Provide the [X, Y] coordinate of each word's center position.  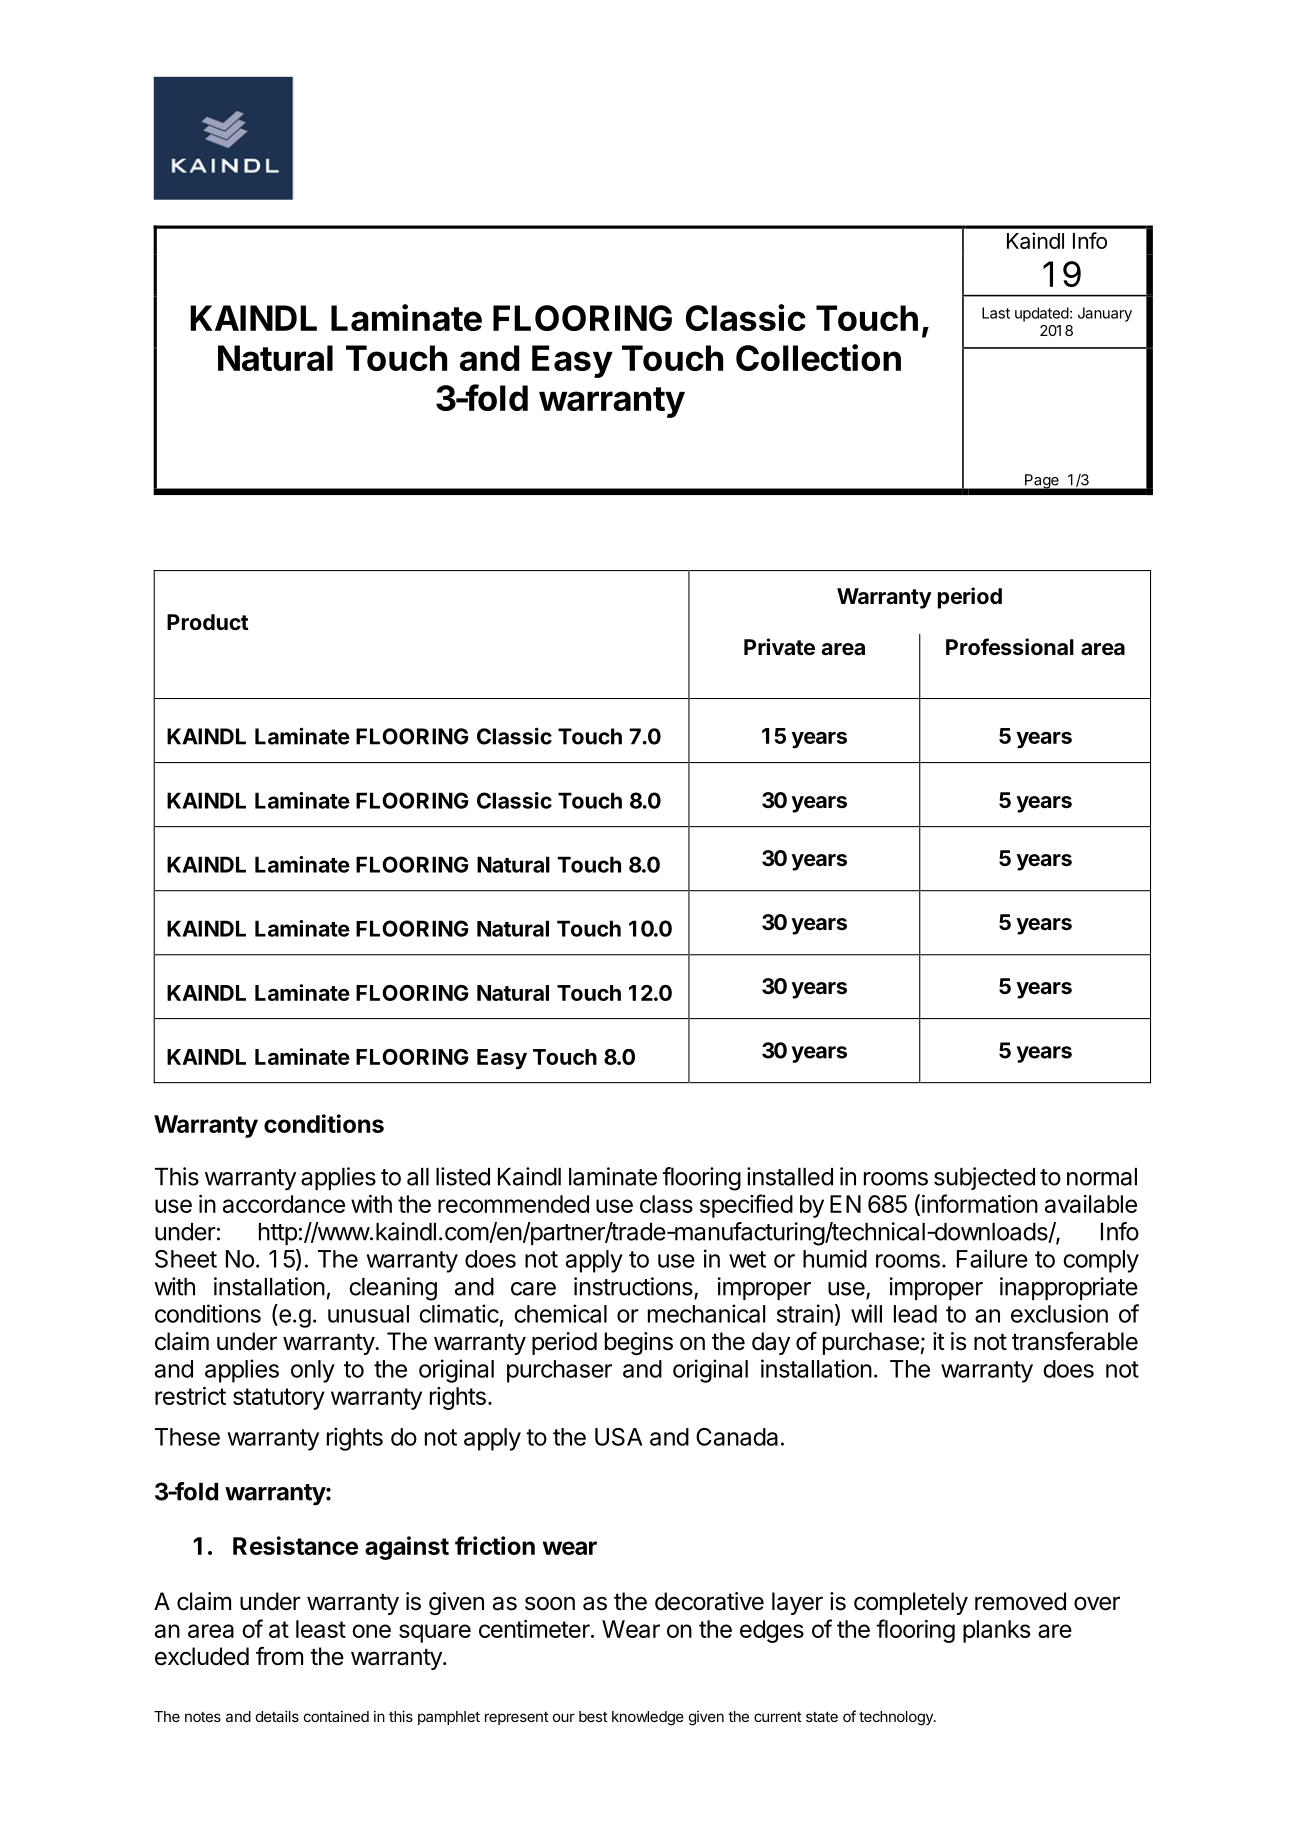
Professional [1010, 646]
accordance [284, 1204]
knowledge [648, 1718]
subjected [984, 1178]
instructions [634, 1287]
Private [779, 647]
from [279, 1656]
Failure [992, 1258]
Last [996, 313]
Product [207, 622]
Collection [818, 357]
